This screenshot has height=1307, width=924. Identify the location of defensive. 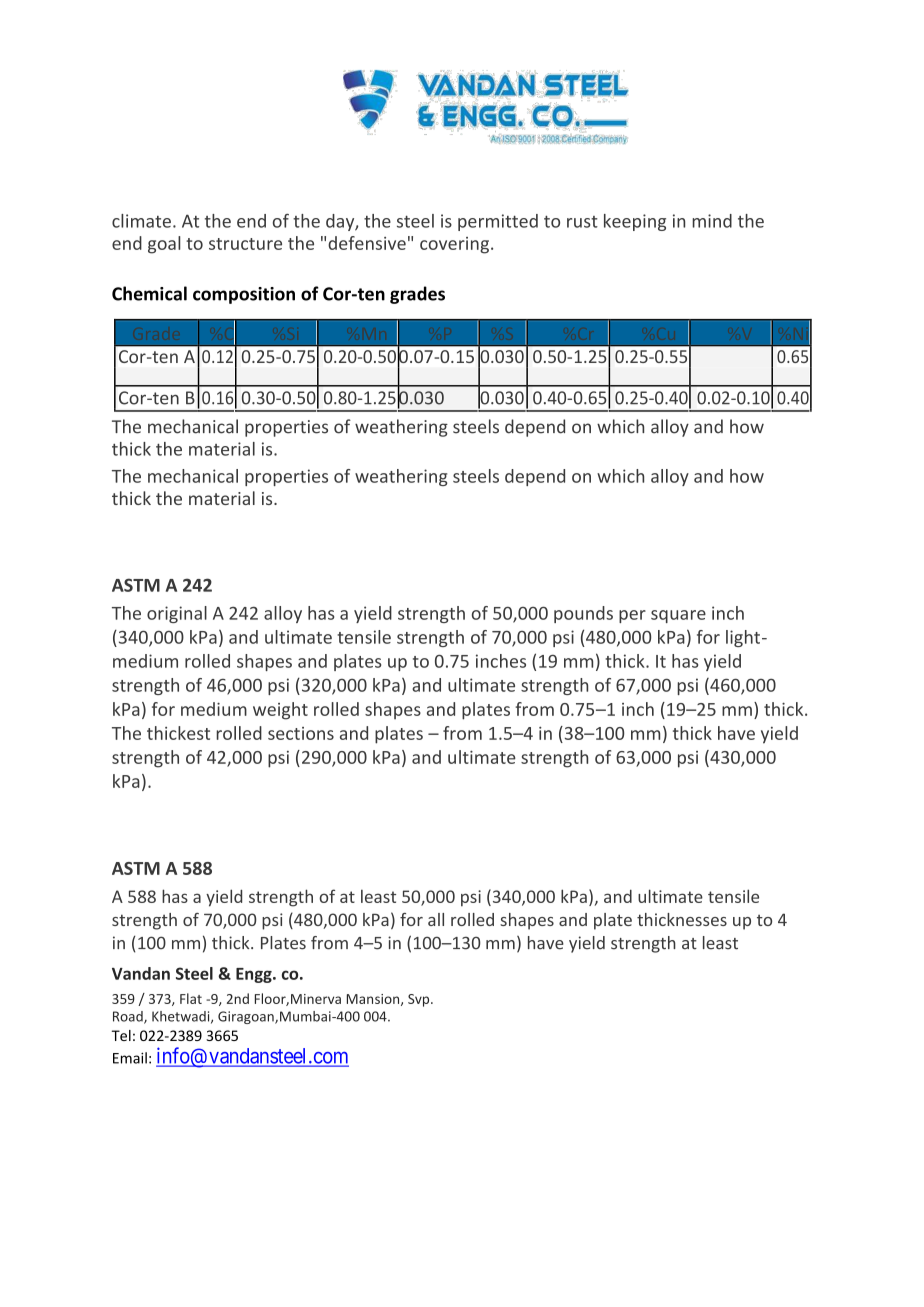
(367, 243).
